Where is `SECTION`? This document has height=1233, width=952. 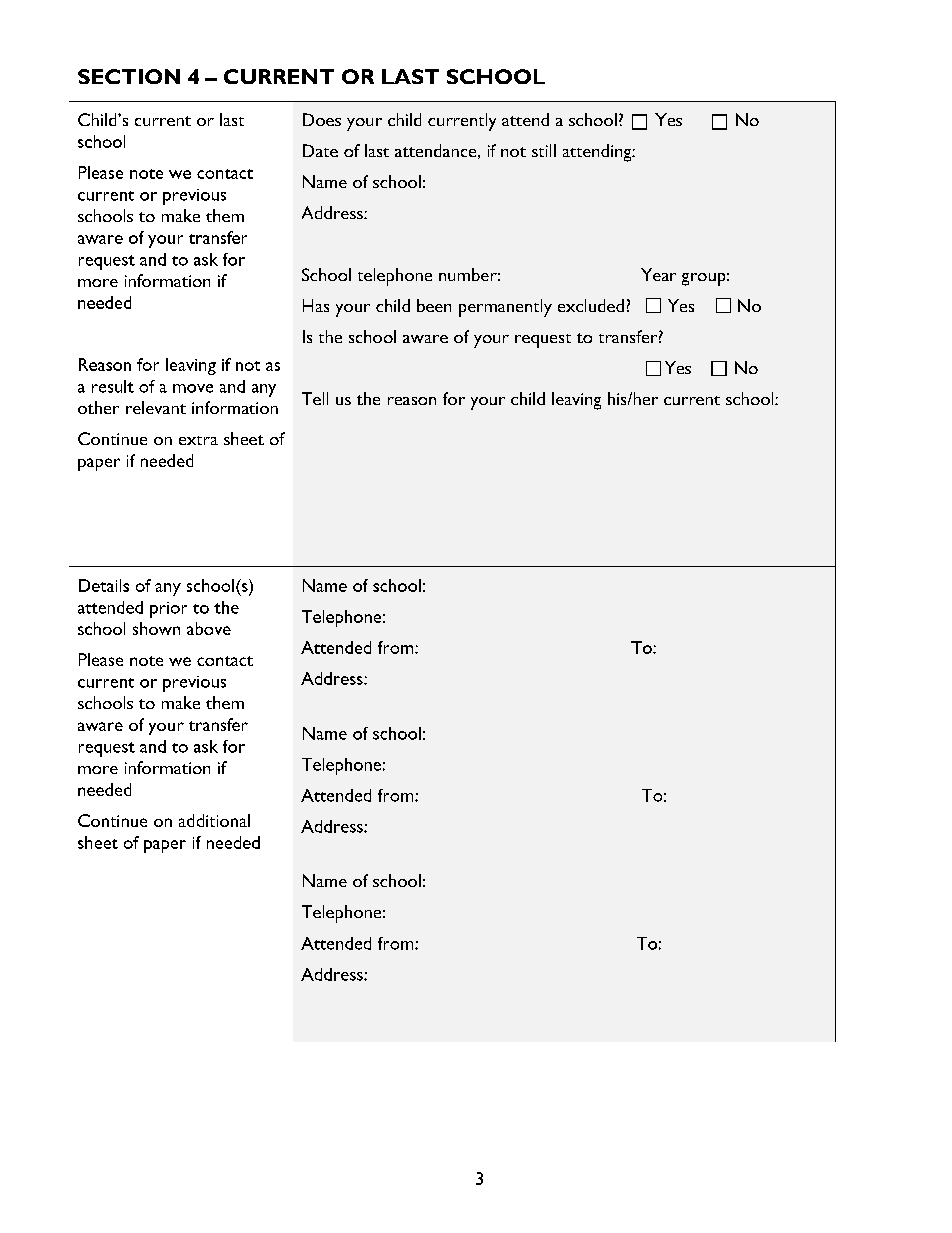
SECTION is located at coordinates (129, 76).
